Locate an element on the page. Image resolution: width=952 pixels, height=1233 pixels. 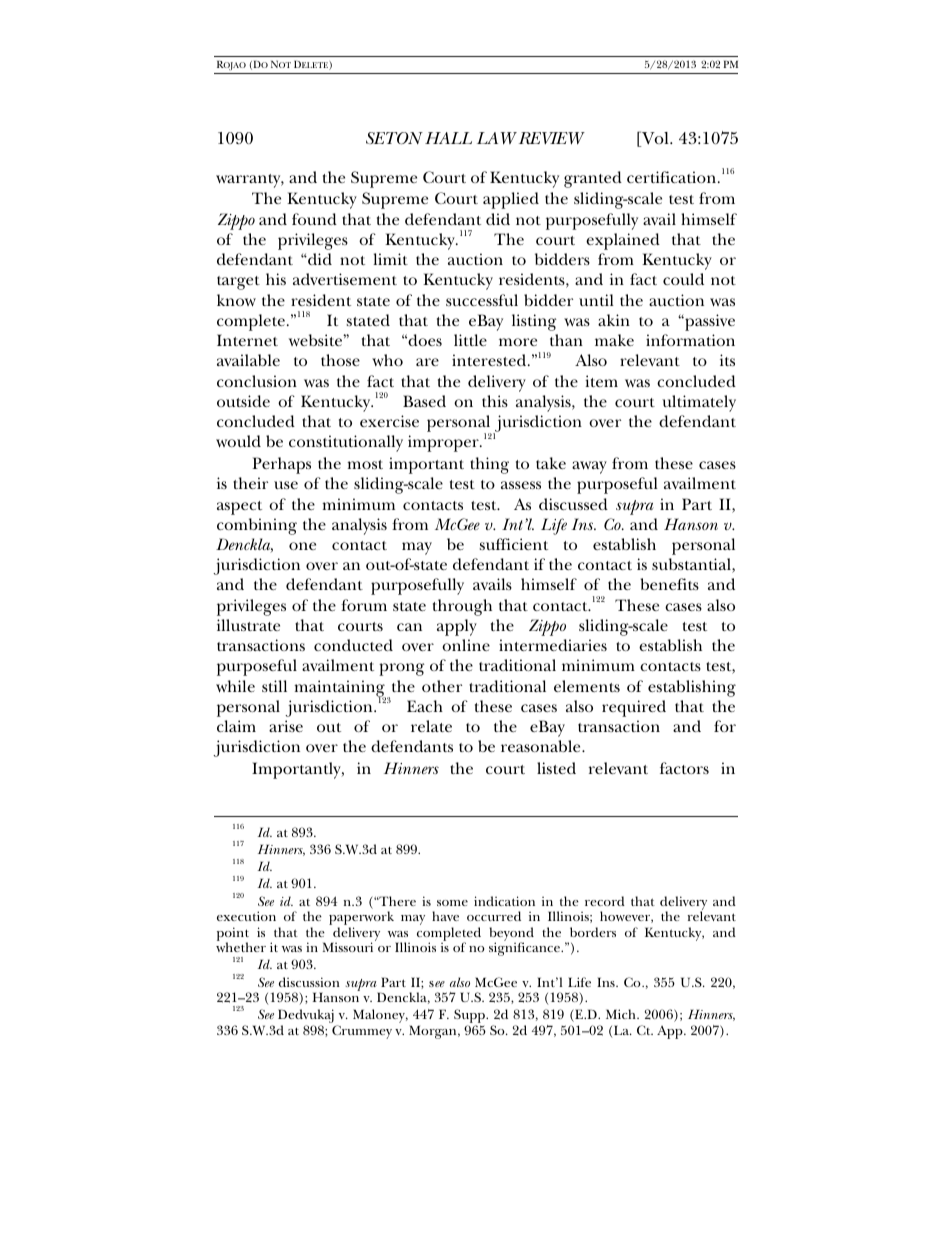
discussion is located at coordinates (309, 982).
